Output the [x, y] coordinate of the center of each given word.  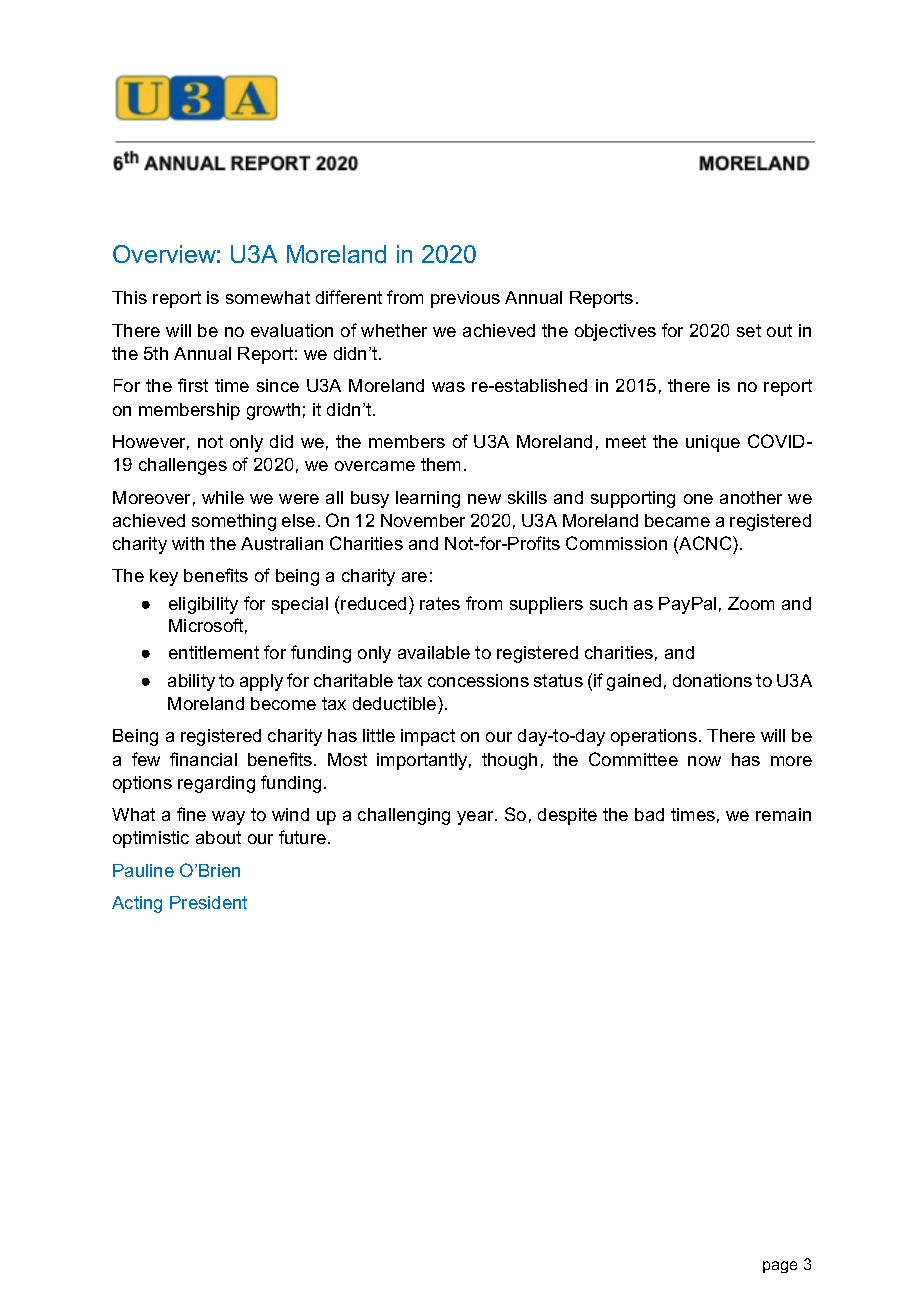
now [704, 761]
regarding [216, 784]
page [780, 1267]
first [193, 385]
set [749, 330]
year [477, 818]
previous [465, 299]
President [208, 902]
